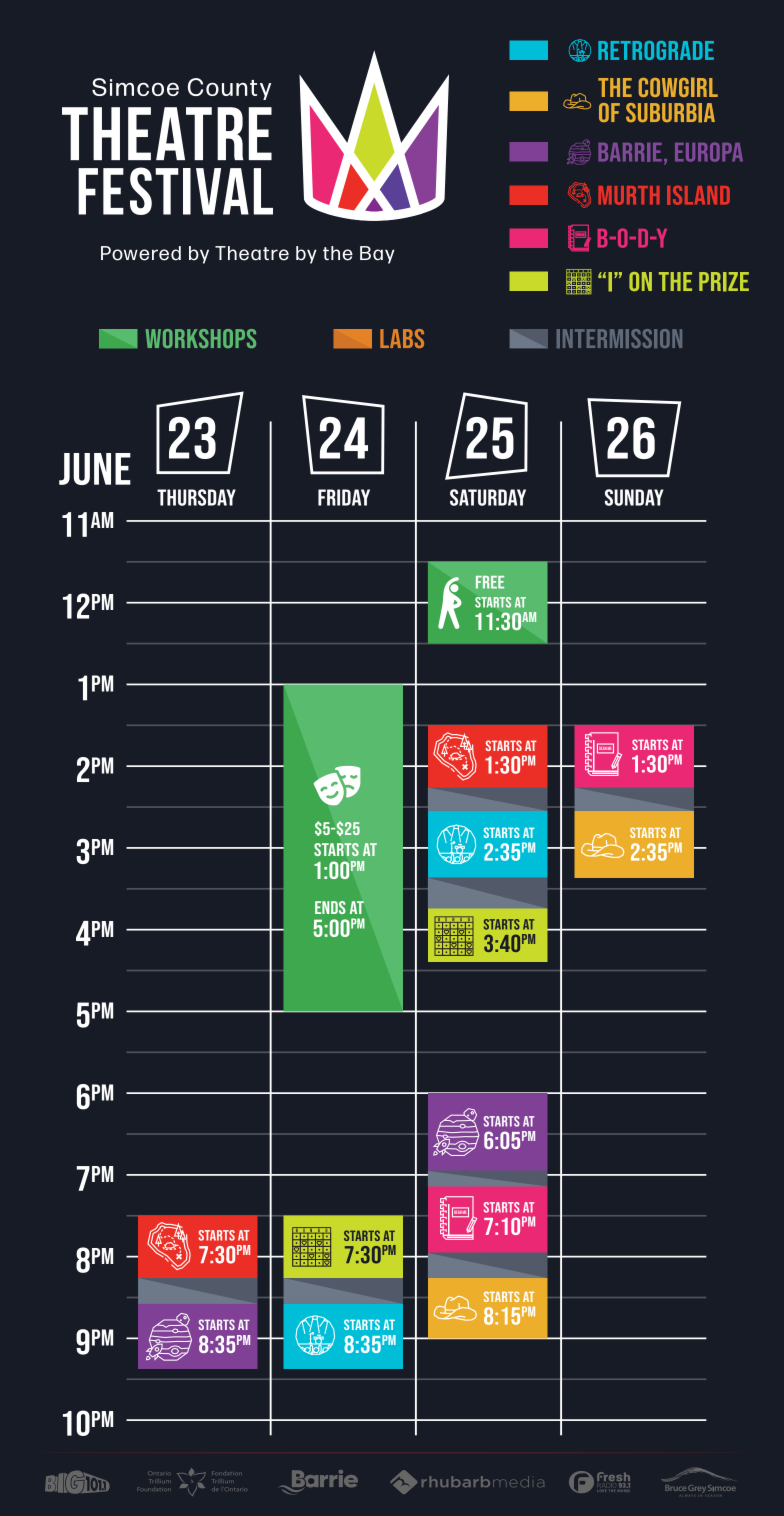  I want to click on sunday, so click(634, 497).
